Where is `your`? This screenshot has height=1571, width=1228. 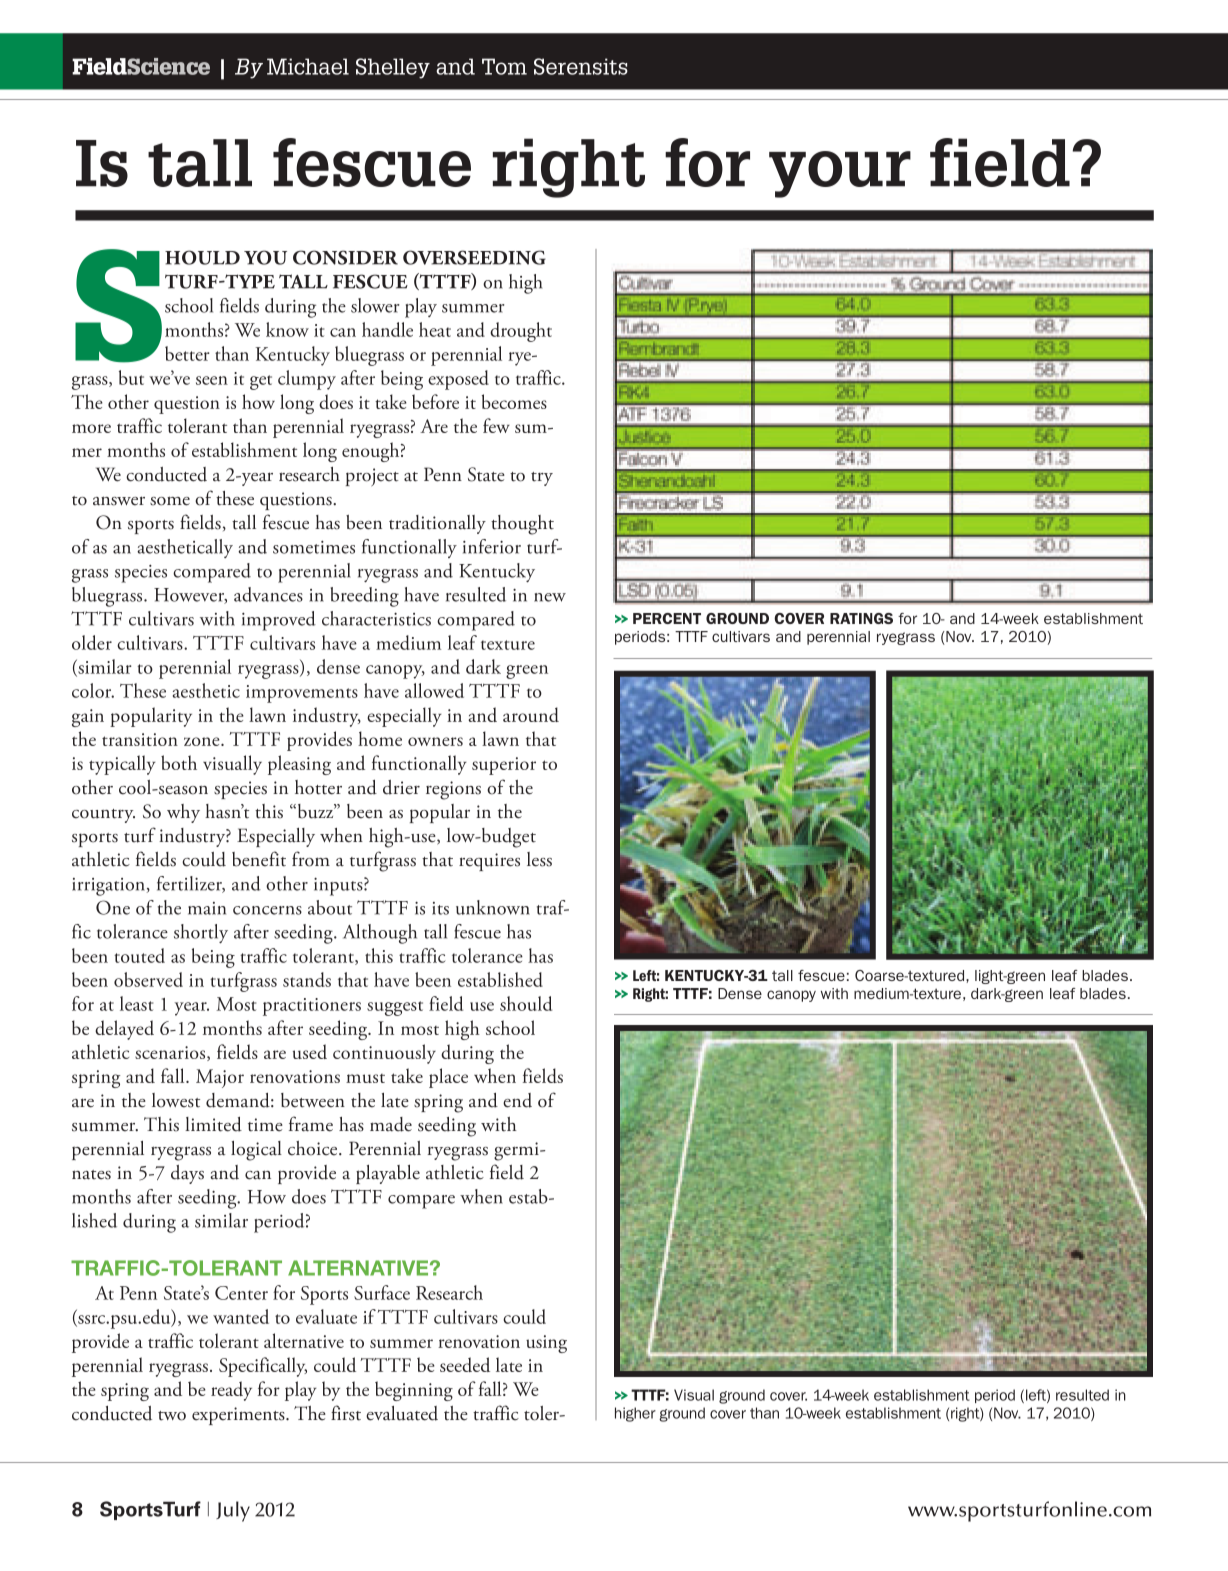
your is located at coordinates (840, 174).
